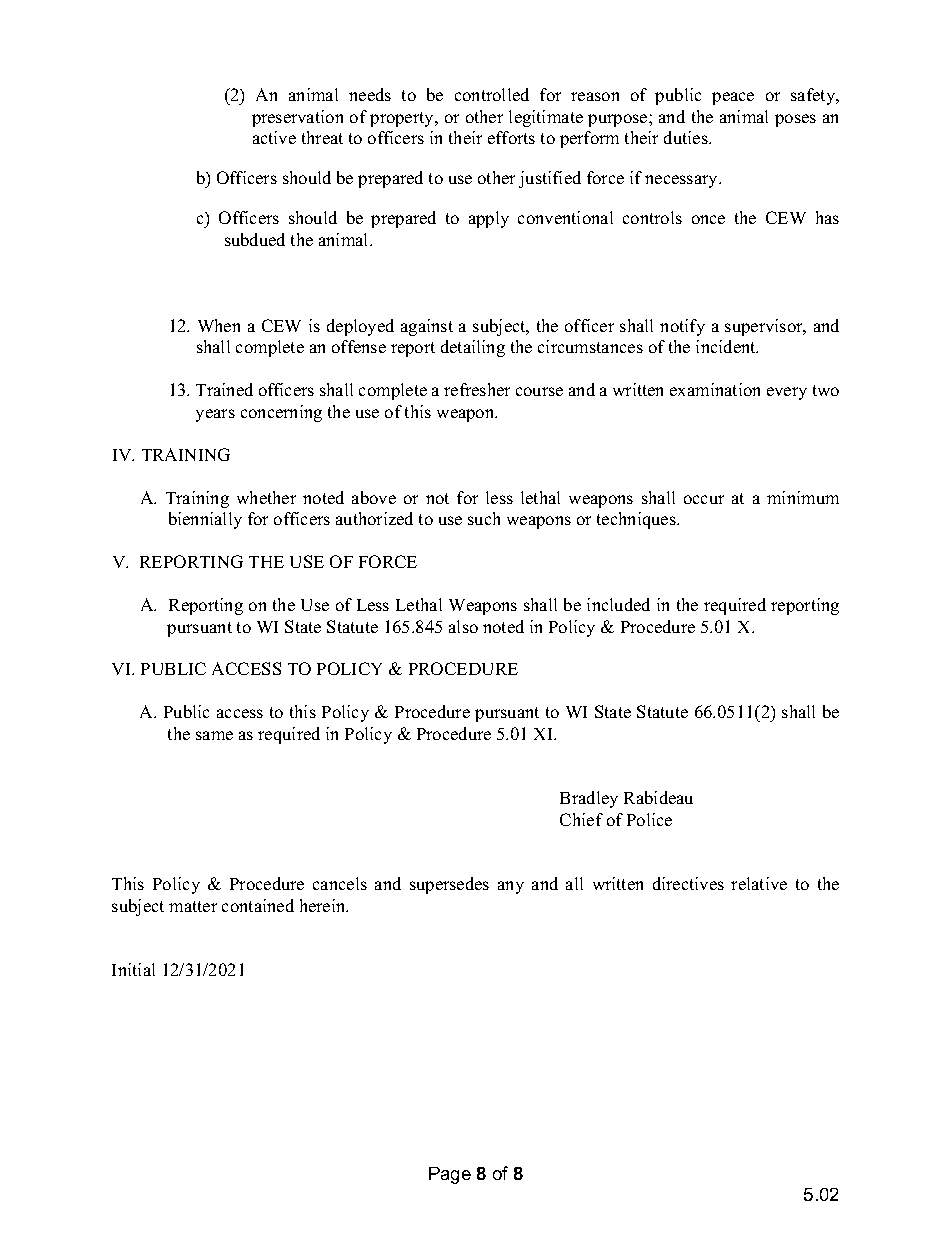 This page has width=952, height=1233. What do you see at coordinates (484, 518) in the page?
I see `such` at bounding box center [484, 518].
